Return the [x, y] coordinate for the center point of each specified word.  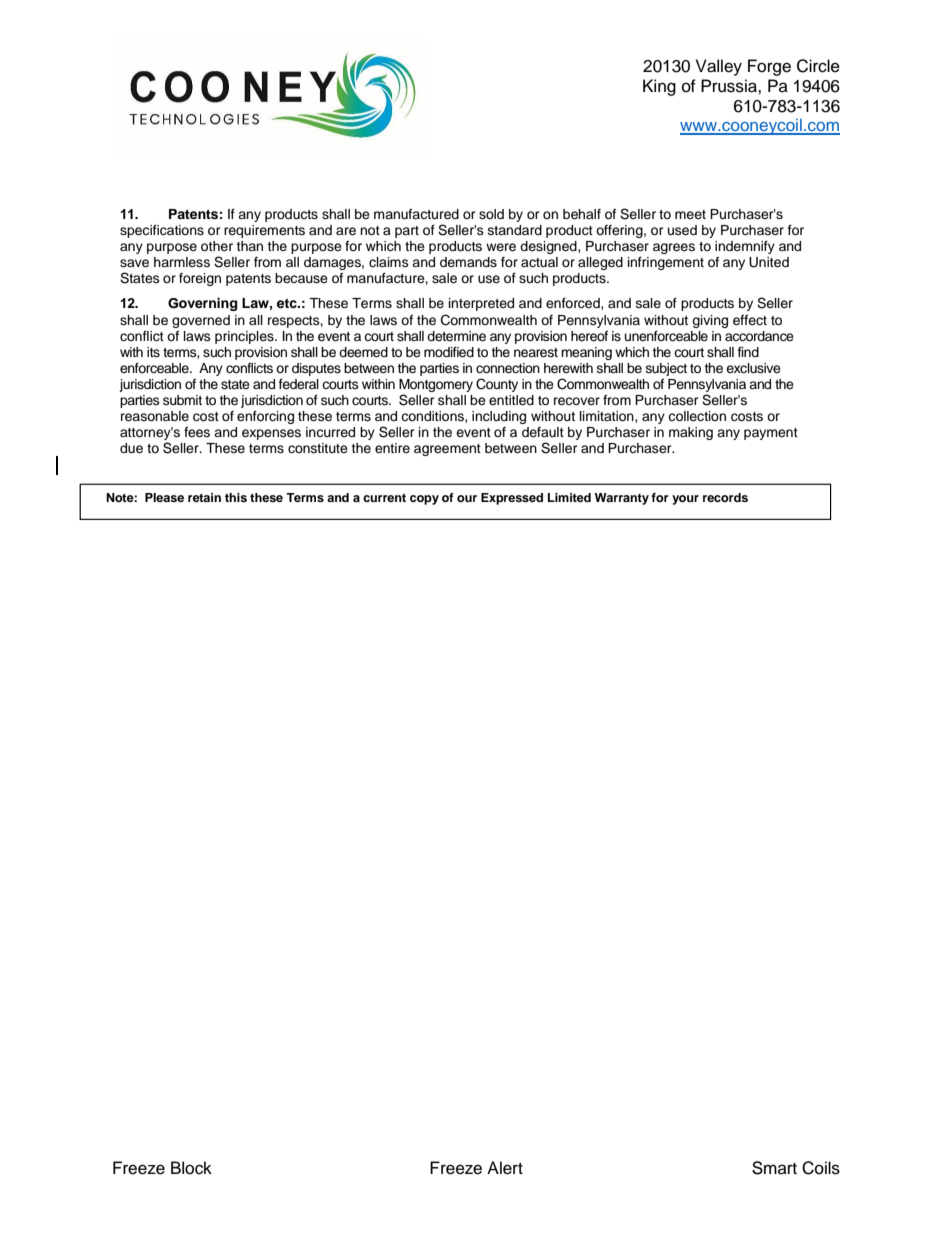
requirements [264, 231]
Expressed [512, 499]
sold [491, 214]
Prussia [730, 86]
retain [204, 497]
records [725, 497]
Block [191, 1168]
